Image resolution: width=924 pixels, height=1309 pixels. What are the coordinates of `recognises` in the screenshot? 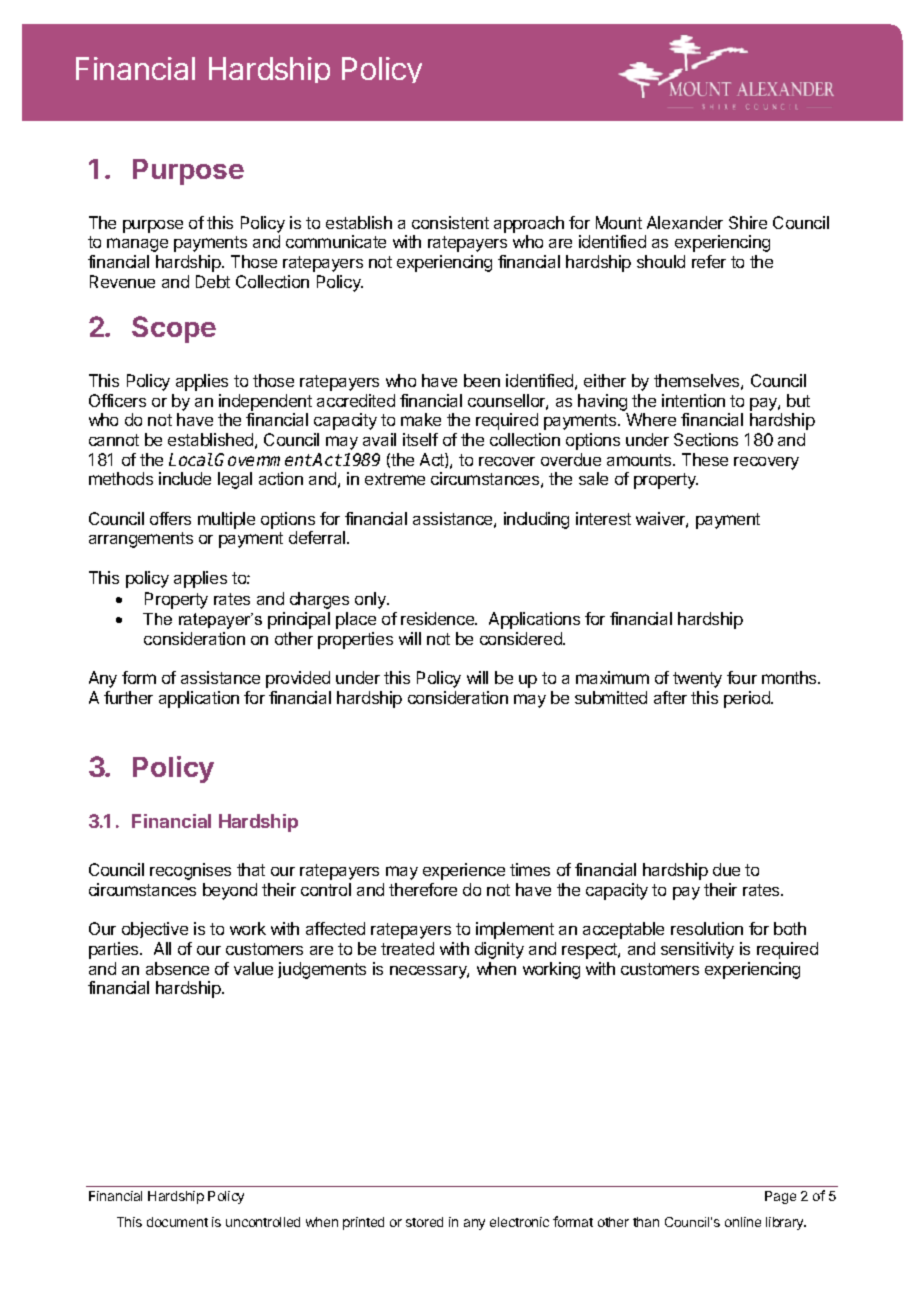 It's located at (190, 871).
